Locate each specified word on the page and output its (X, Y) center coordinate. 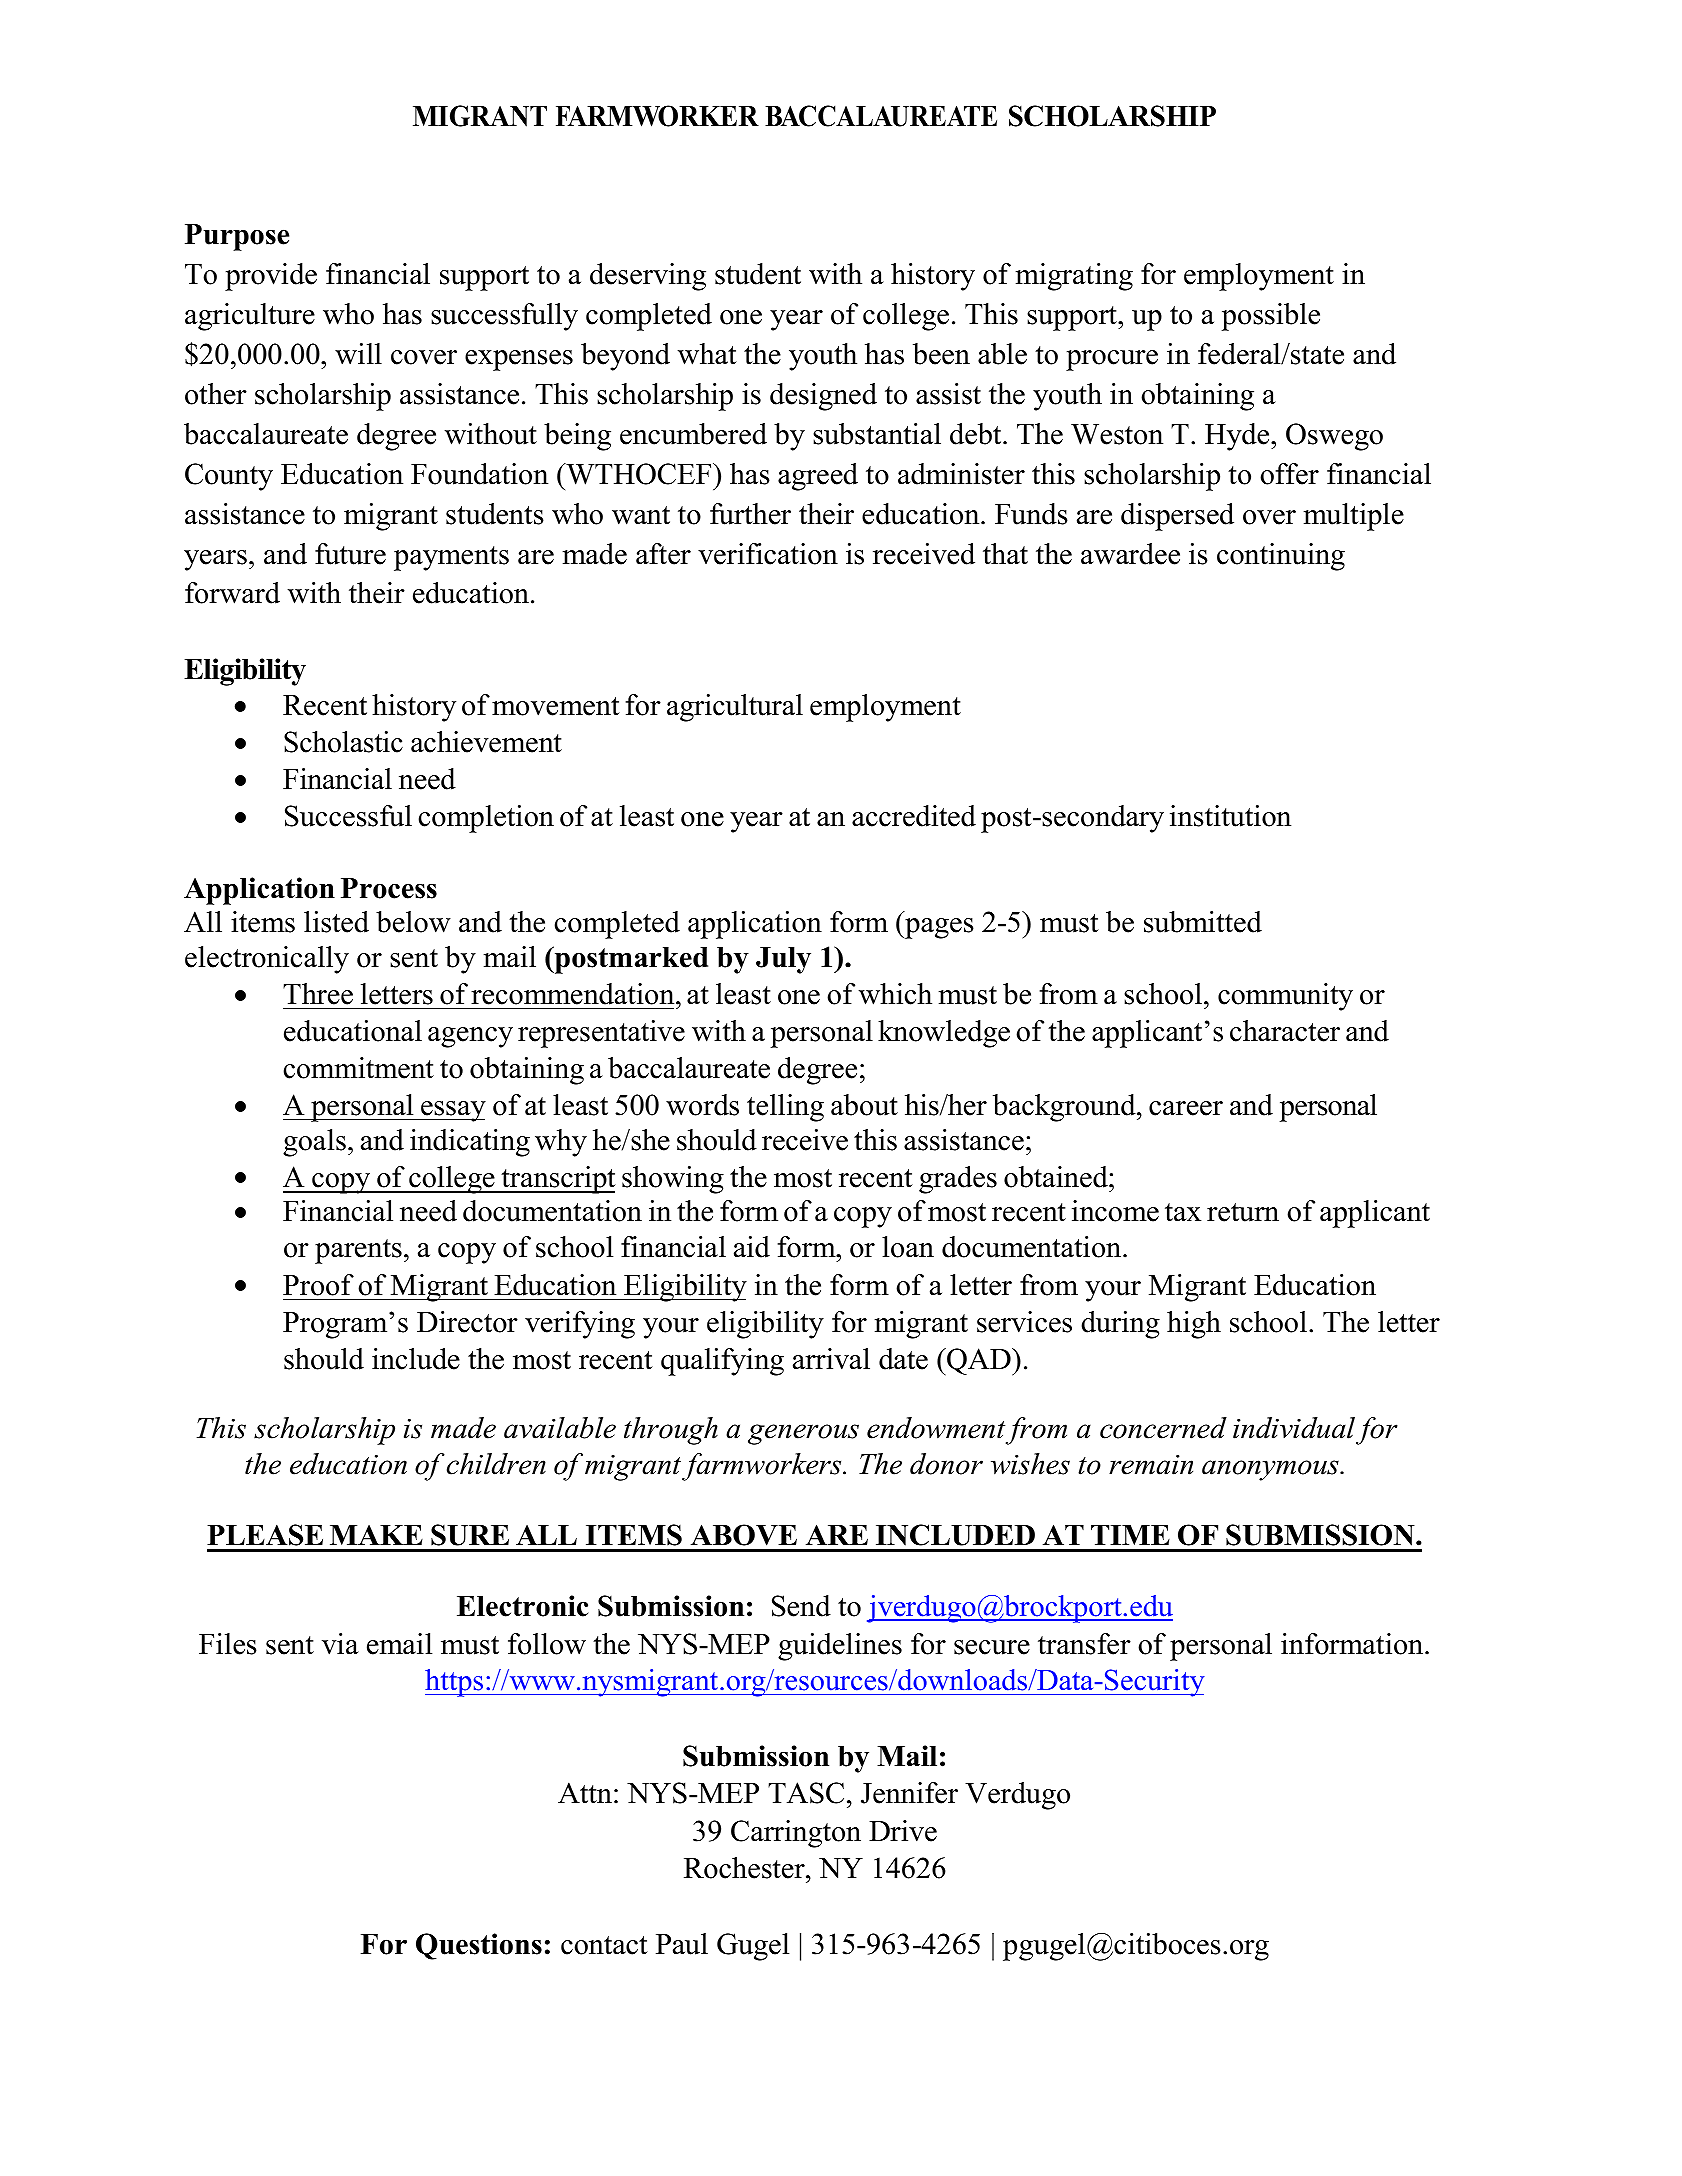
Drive (903, 1831)
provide (271, 277)
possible (1271, 317)
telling (785, 1108)
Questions (479, 1946)
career (1186, 1108)
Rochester (745, 1868)
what (707, 354)
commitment (358, 1068)
